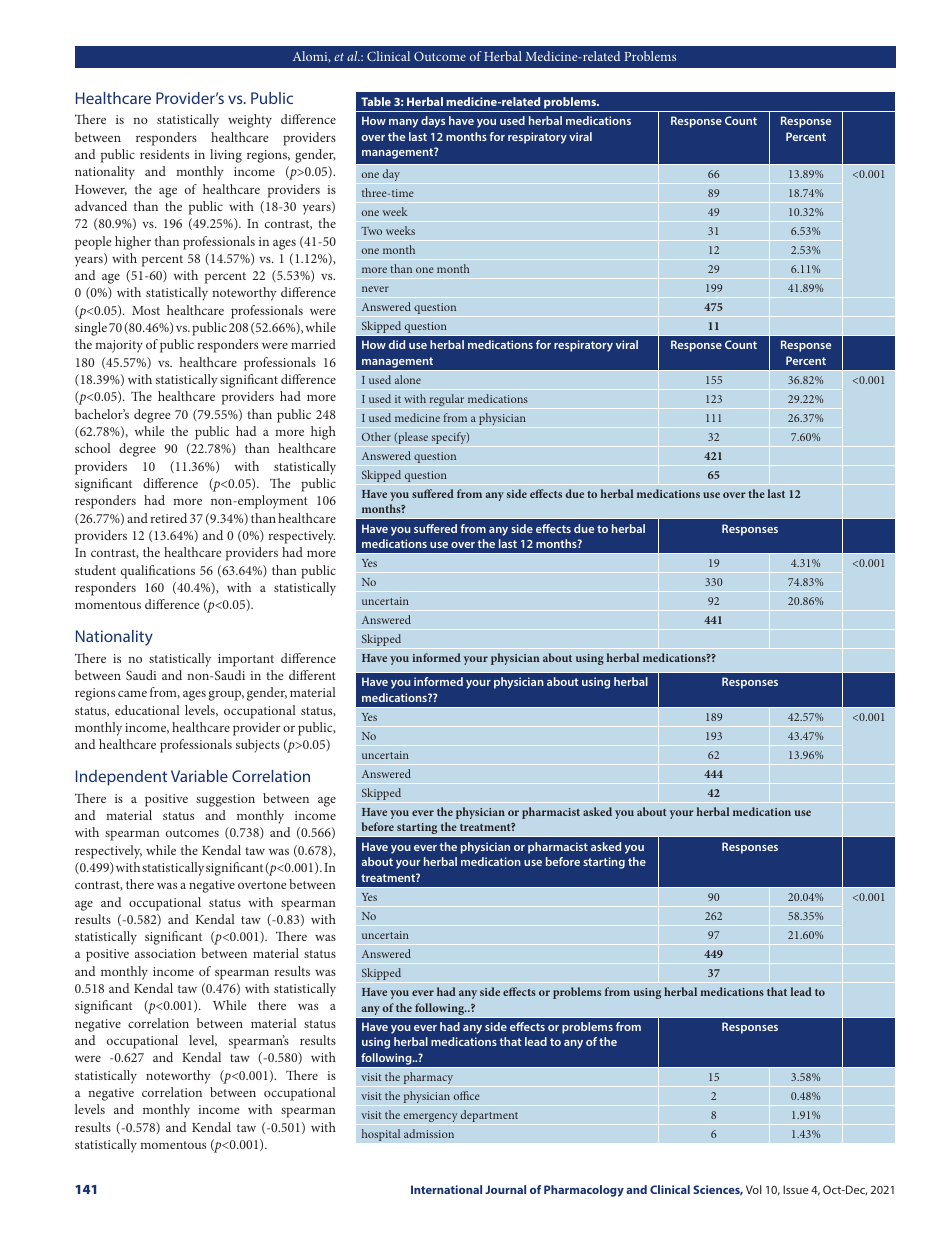 The width and height of the image is (952, 1233). I want to click on subjects, so click(258, 746).
